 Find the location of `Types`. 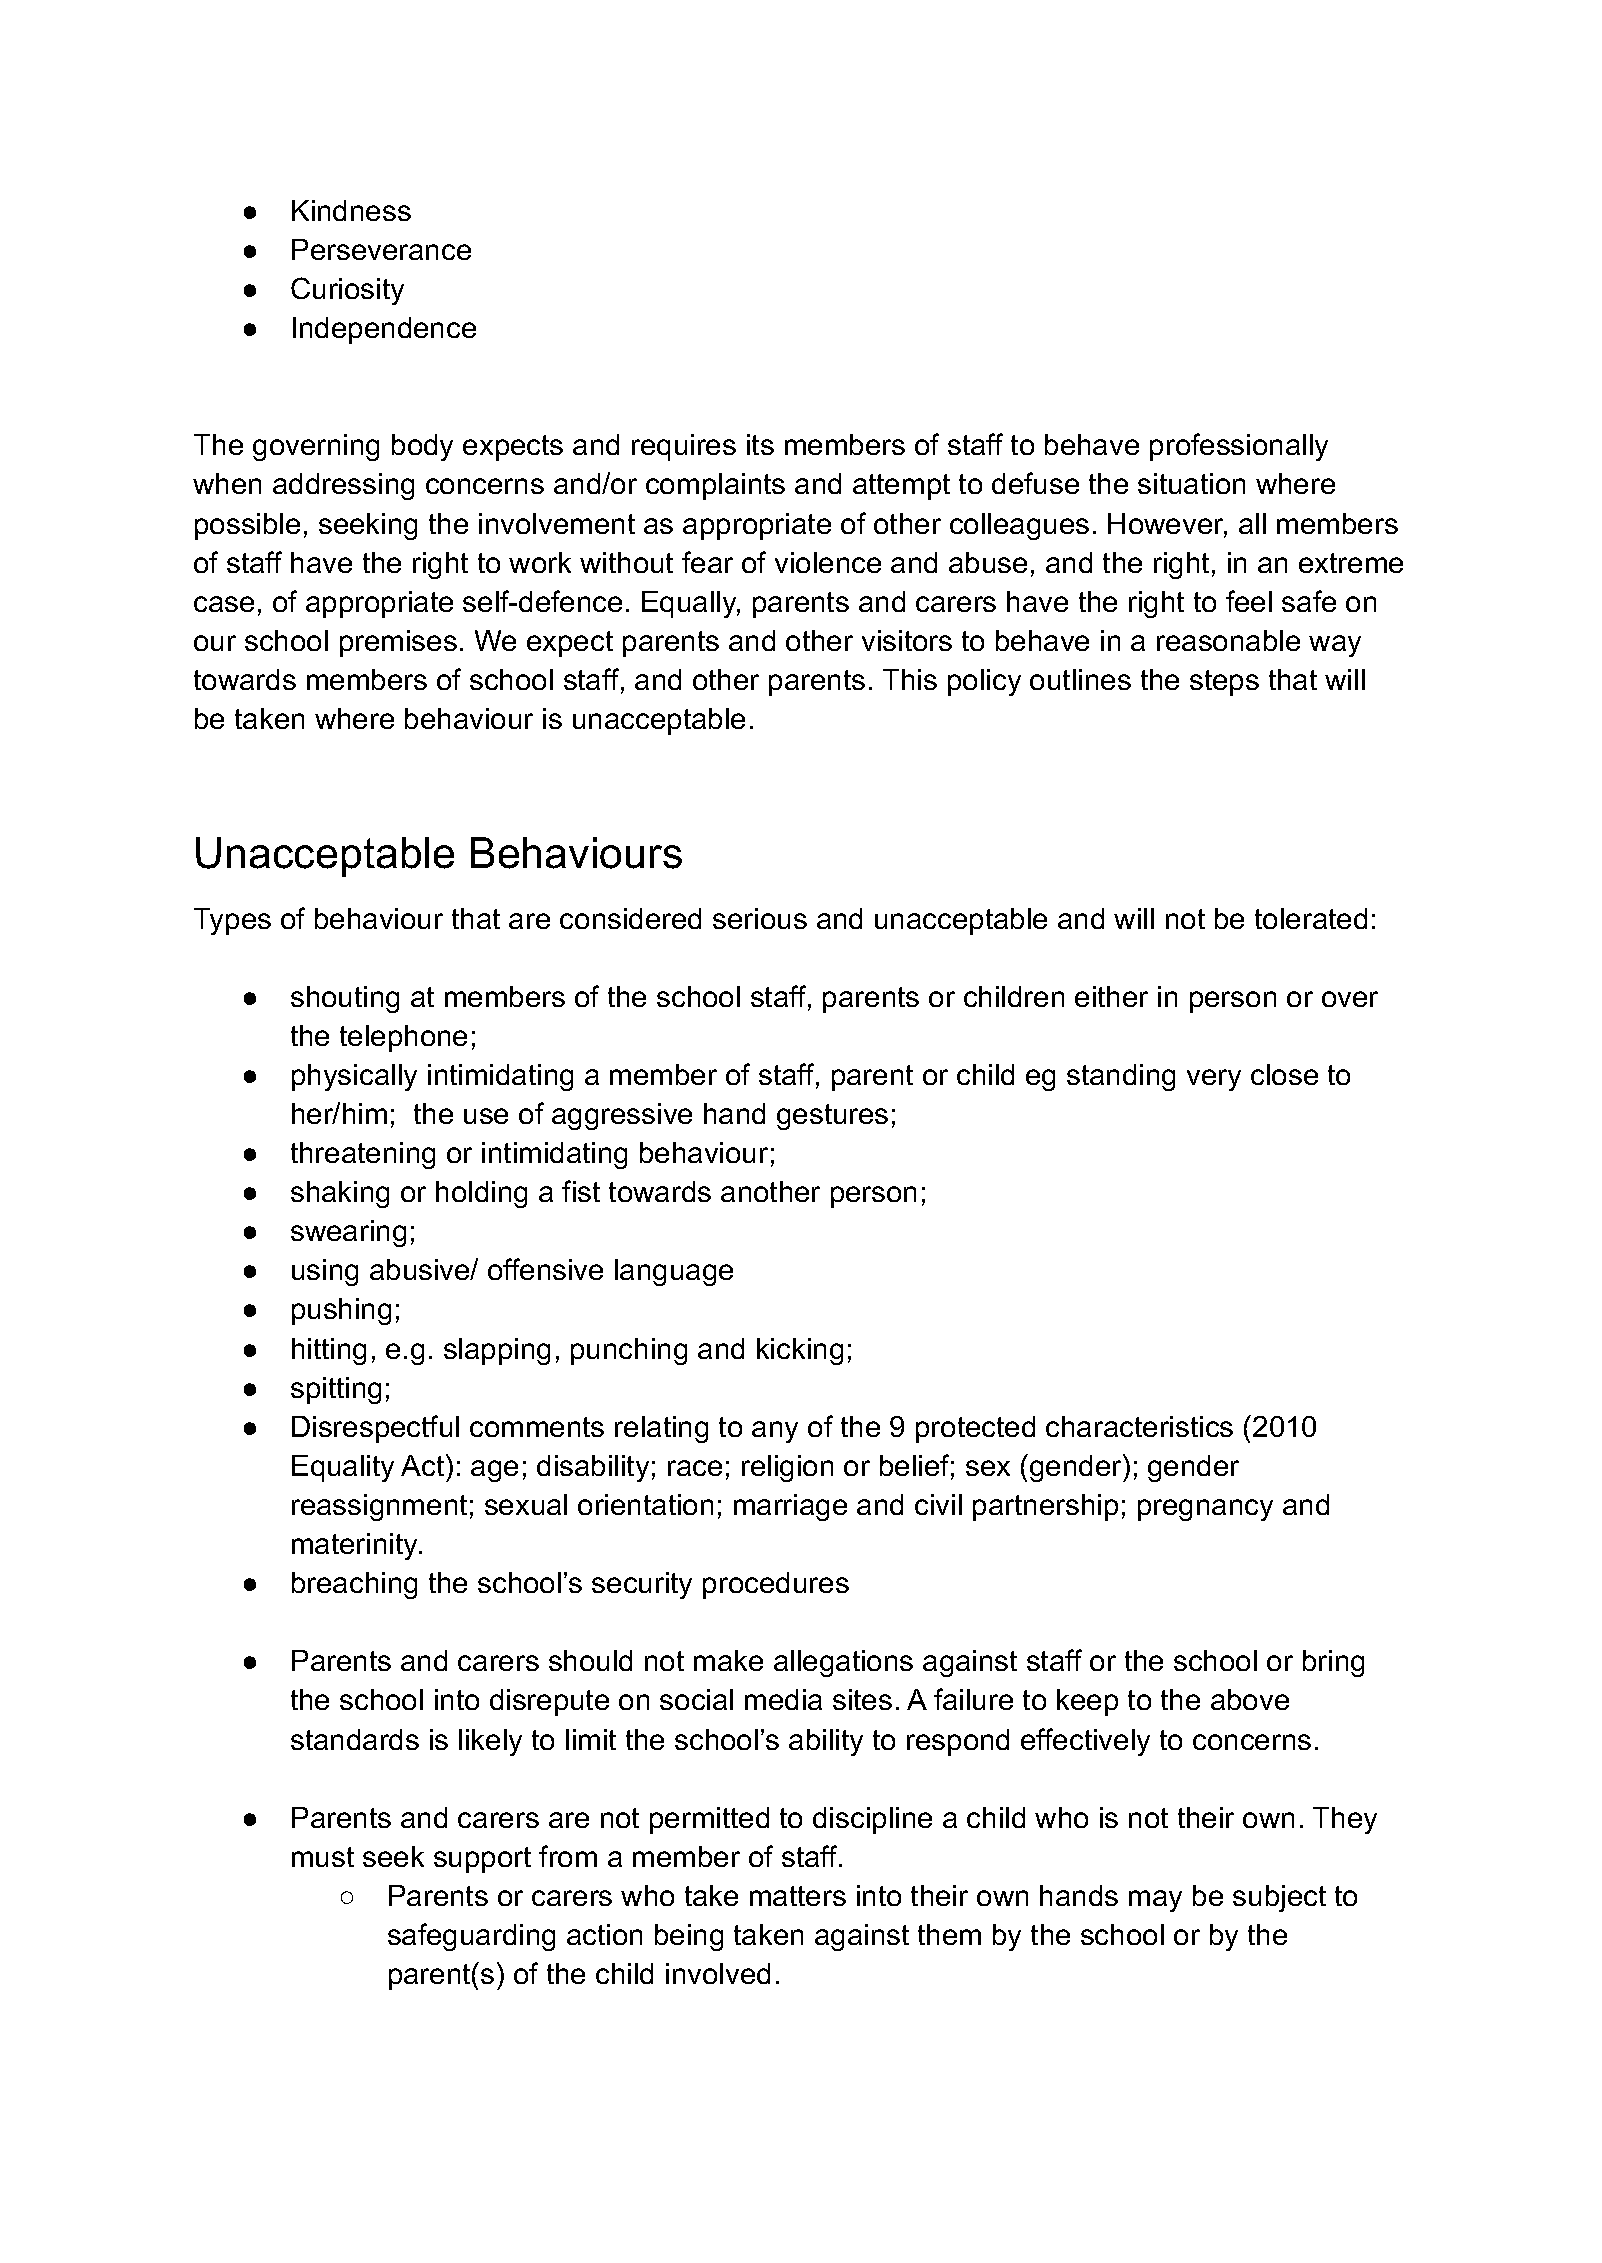

Types is located at coordinates (232, 921).
